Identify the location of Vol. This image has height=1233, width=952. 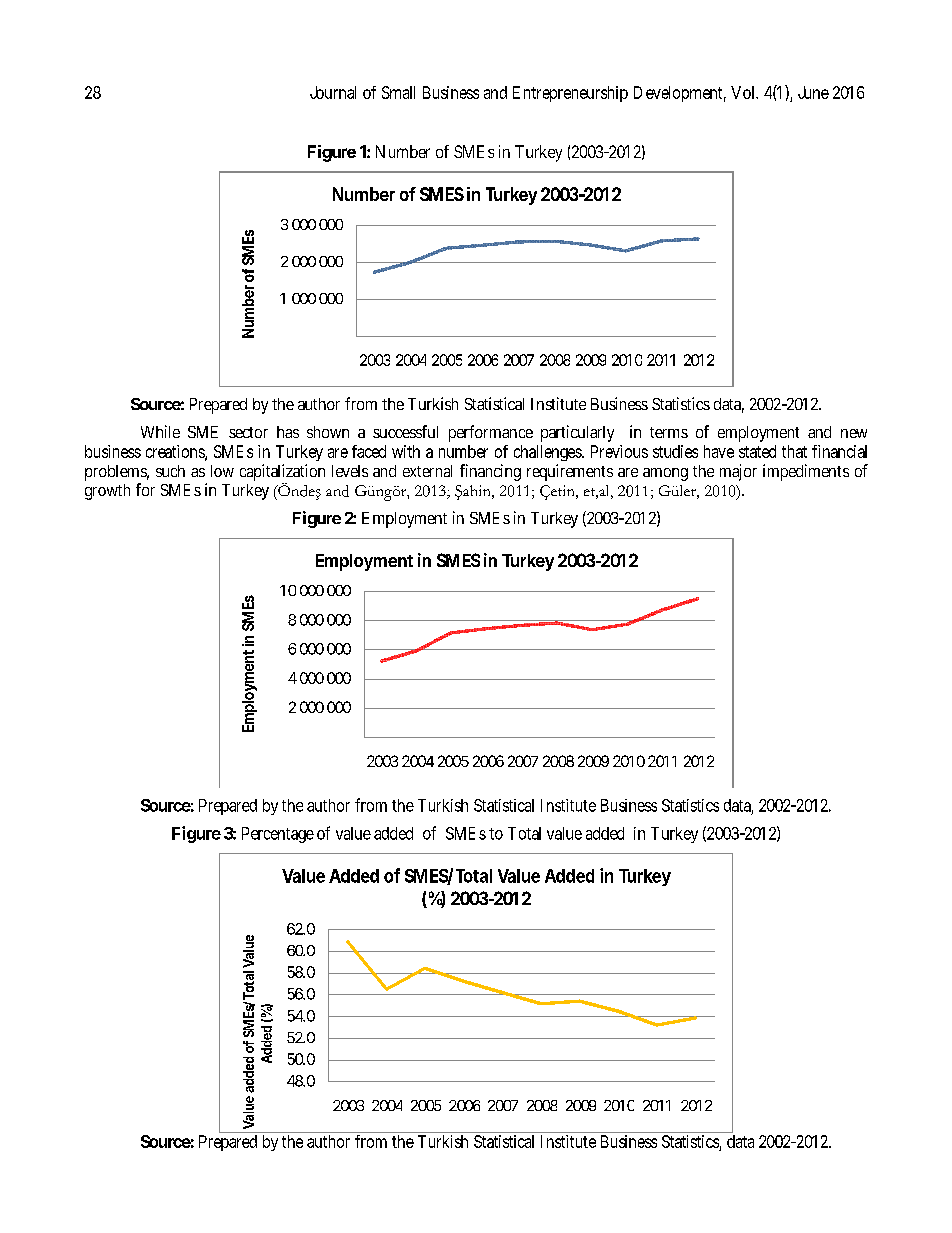
(742, 92).
